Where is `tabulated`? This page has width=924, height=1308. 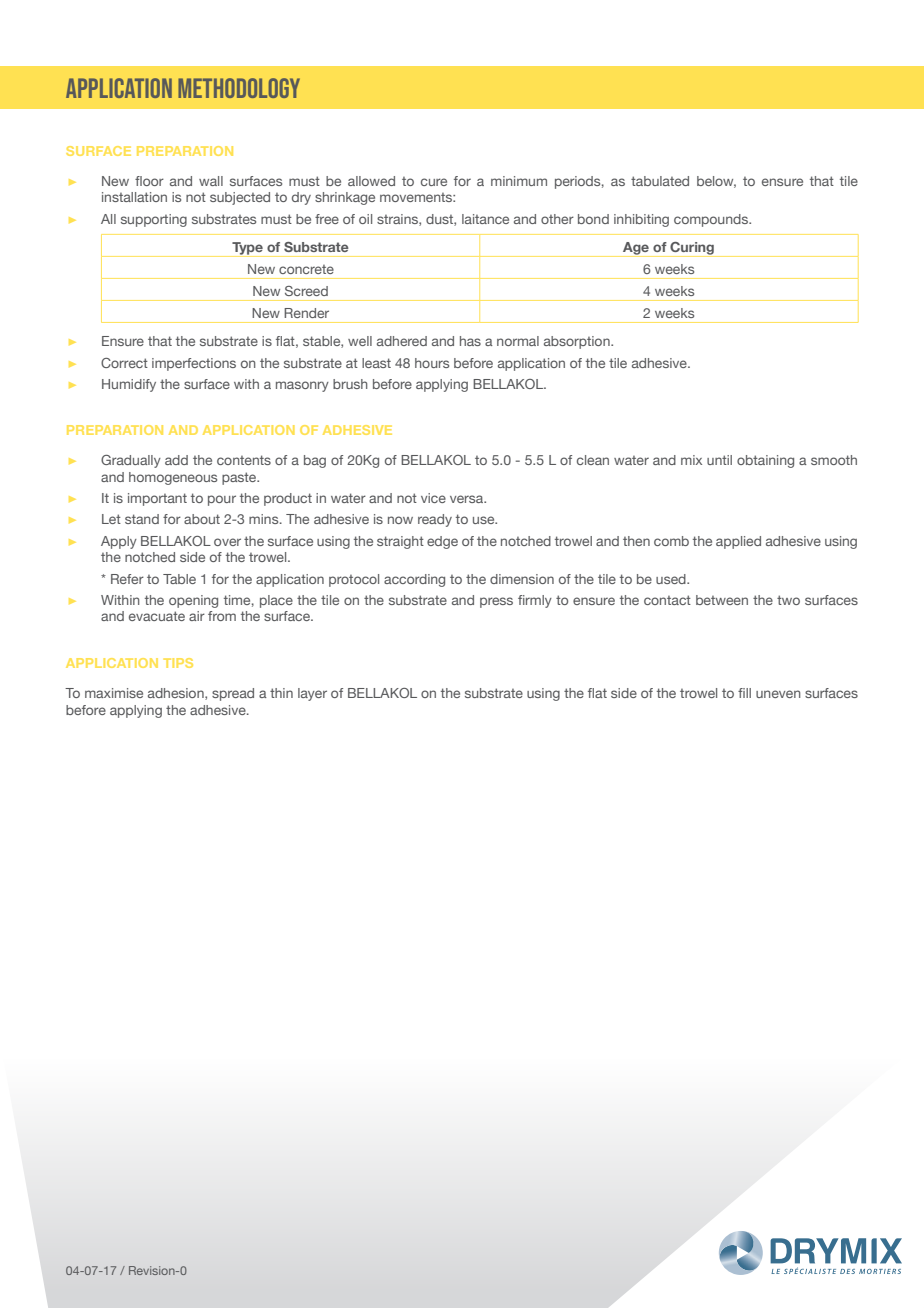 tabulated is located at coordinates (660, 181).
